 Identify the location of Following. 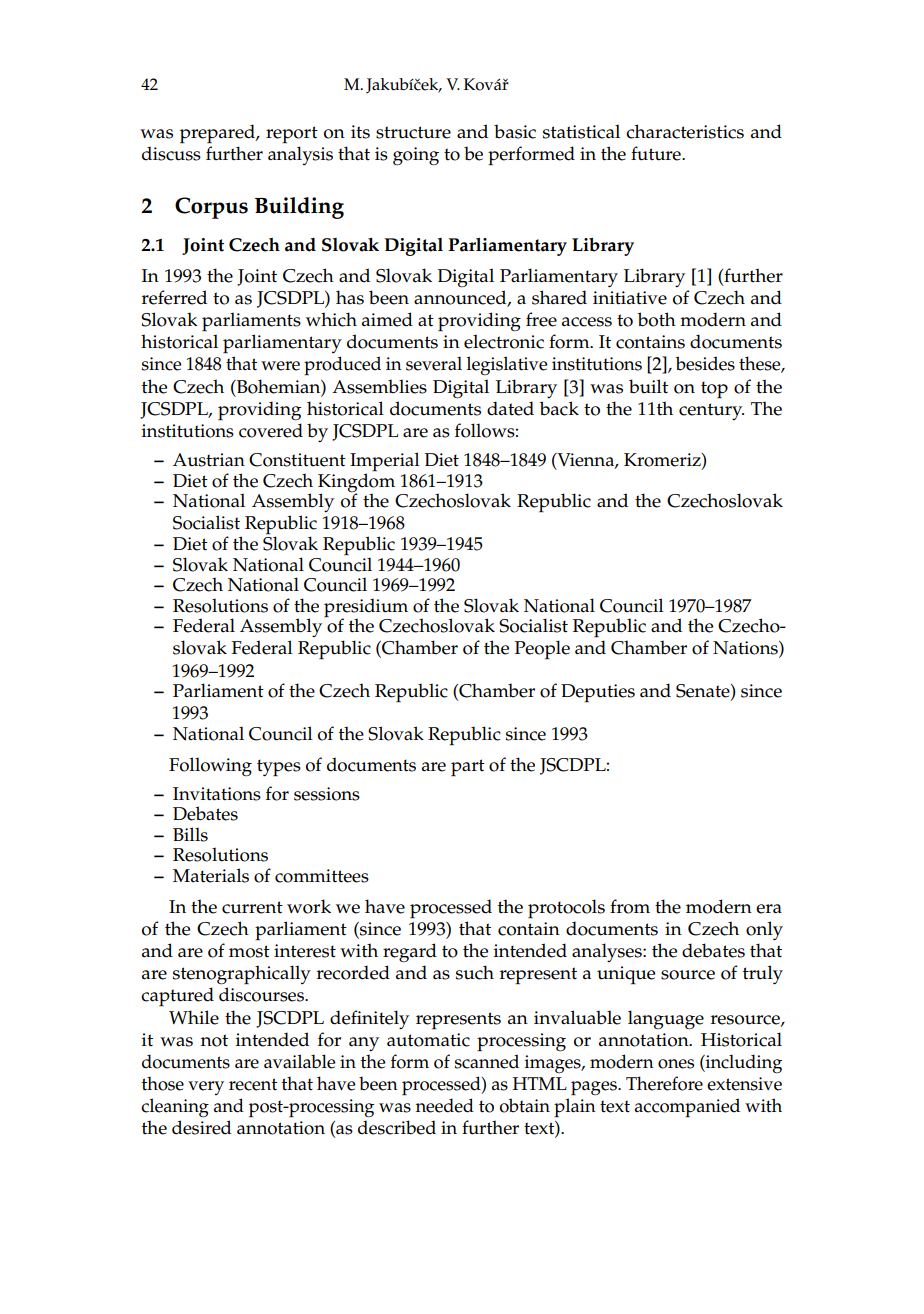
(210, 767).
